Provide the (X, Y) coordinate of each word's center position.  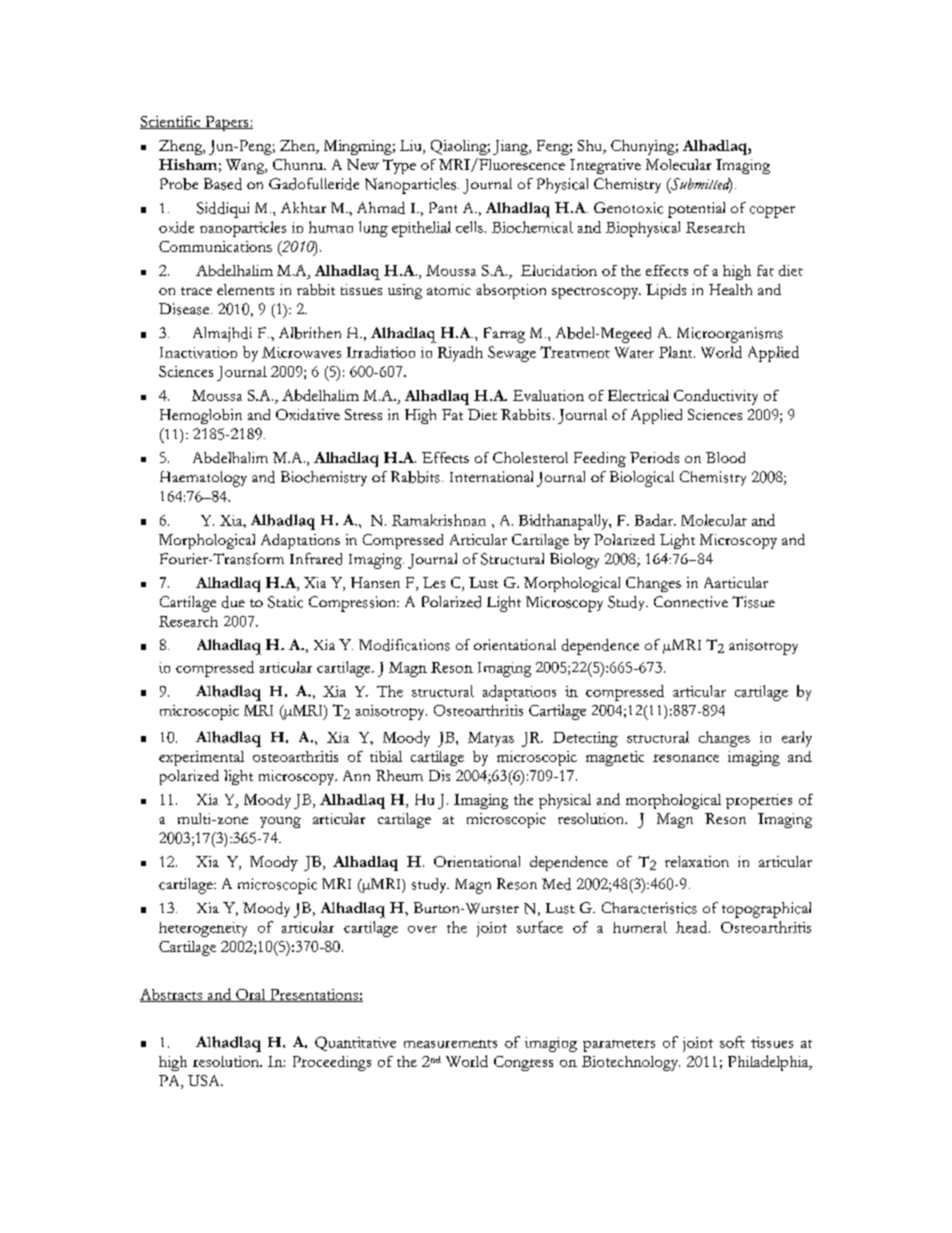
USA (205, 1080)
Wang (246, 166)
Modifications (404, 645)
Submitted (700, 185)
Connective (691, 602)
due (233, 602)
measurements (450, 1044)
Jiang (512, 147)
